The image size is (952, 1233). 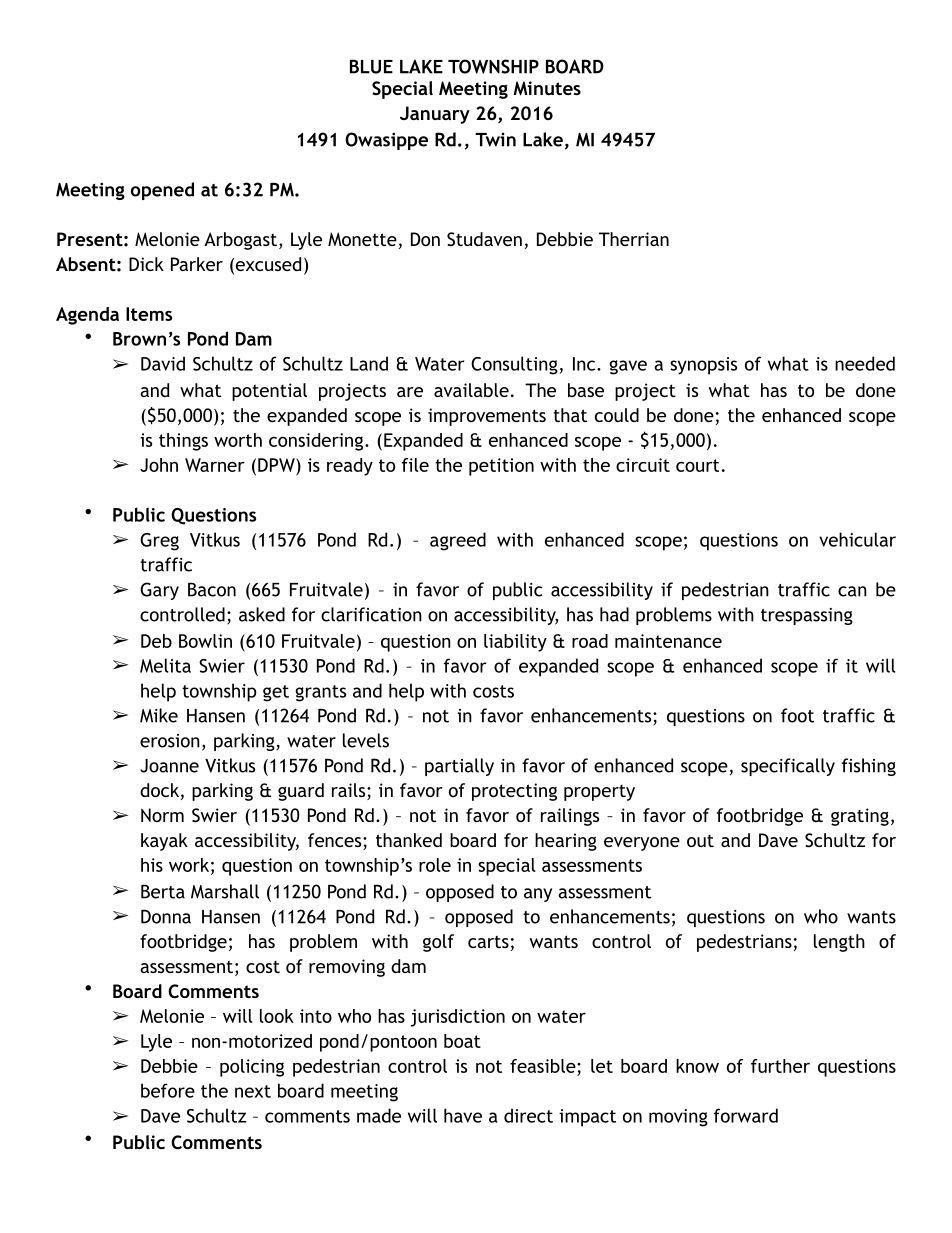 I want to click on trespassing, so click(x=807, y=616).
